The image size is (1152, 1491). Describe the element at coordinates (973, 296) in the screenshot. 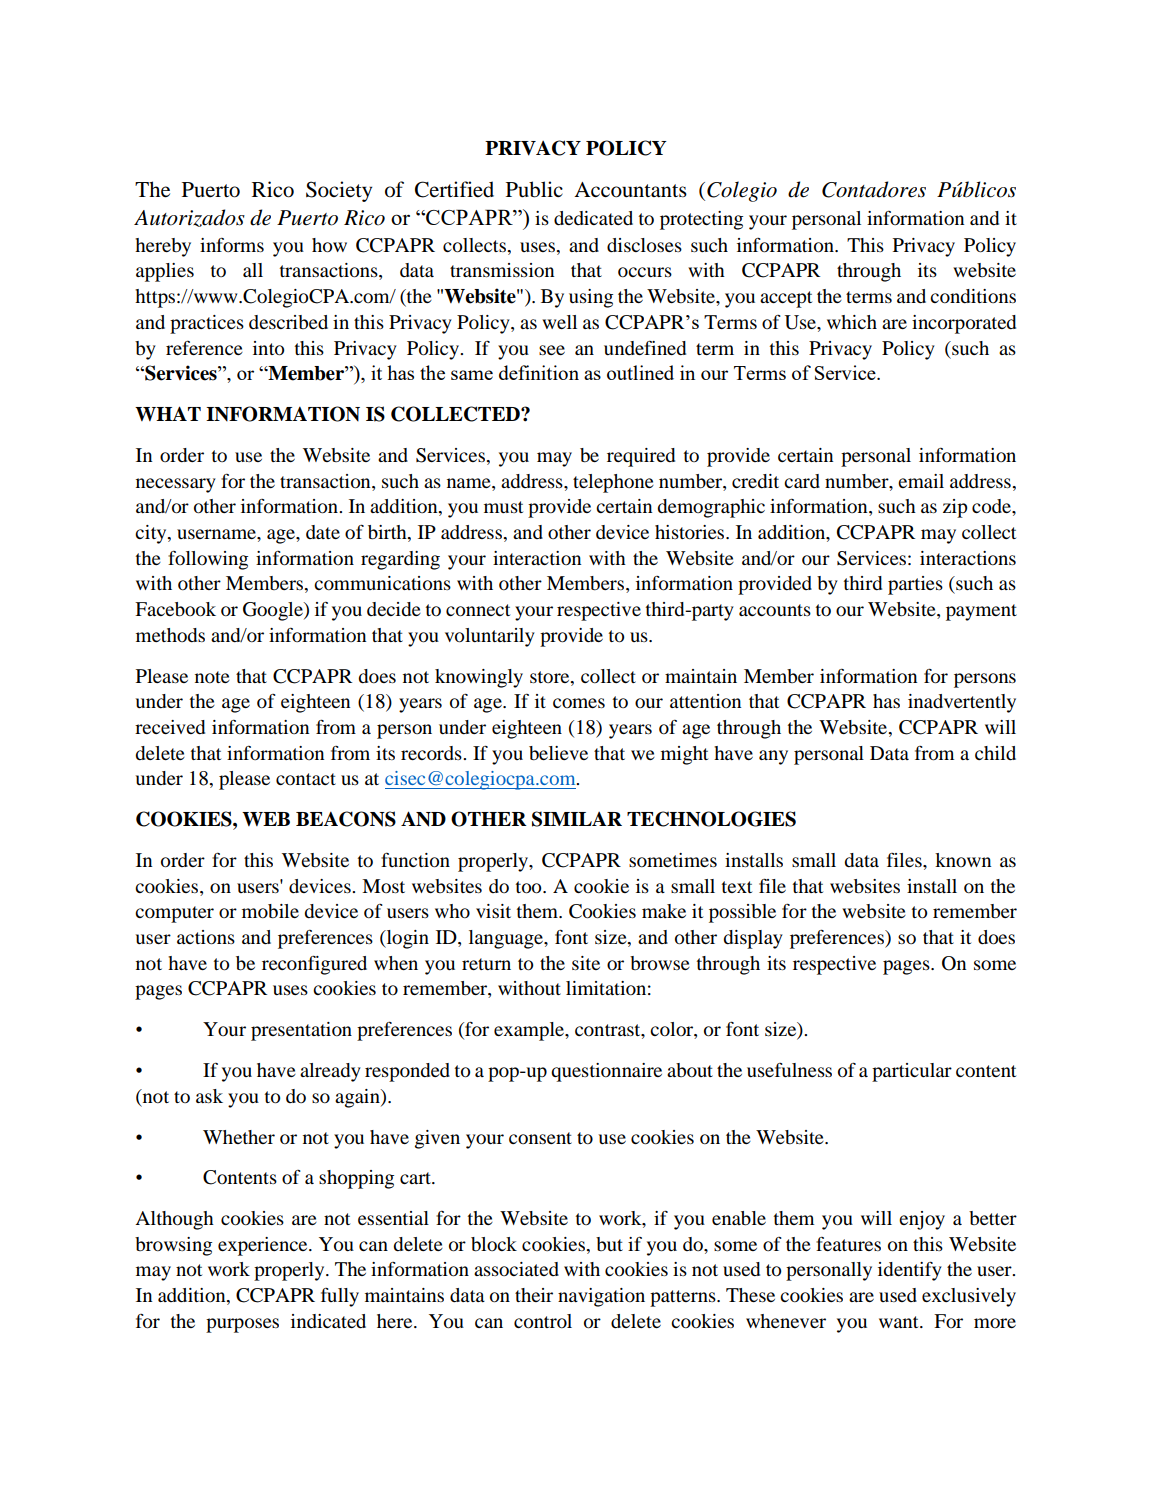

I see `conditions` at that location.
